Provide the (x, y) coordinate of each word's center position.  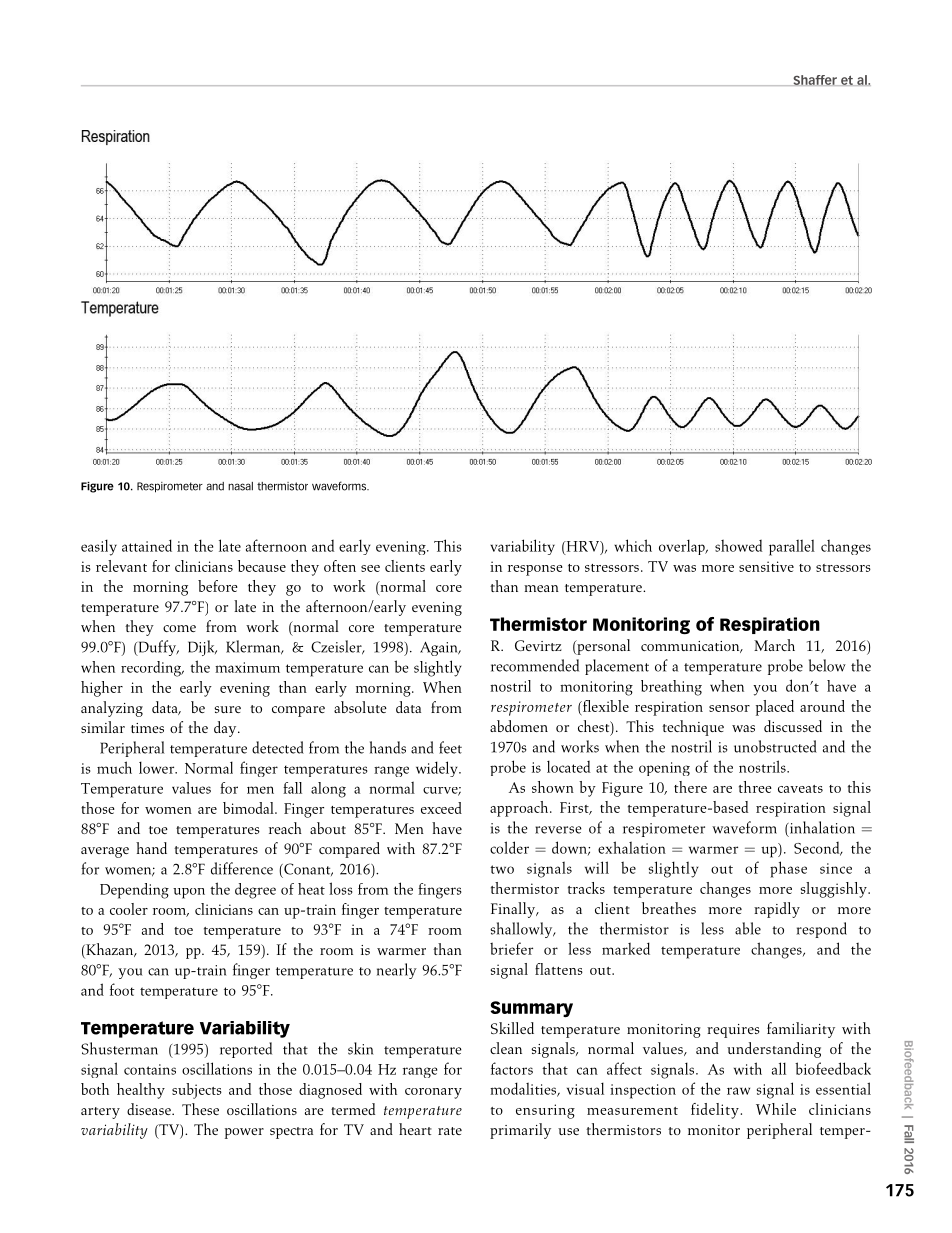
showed (738, 545)
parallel (792, 547)
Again (440, 649)
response (535, 570)
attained (147, 545)
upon (189, 893)
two (502, 869)
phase (788, 869)
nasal (240, 486)
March (774, 645)
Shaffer (815, 80)
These (200, 1109)
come (179, 628)
